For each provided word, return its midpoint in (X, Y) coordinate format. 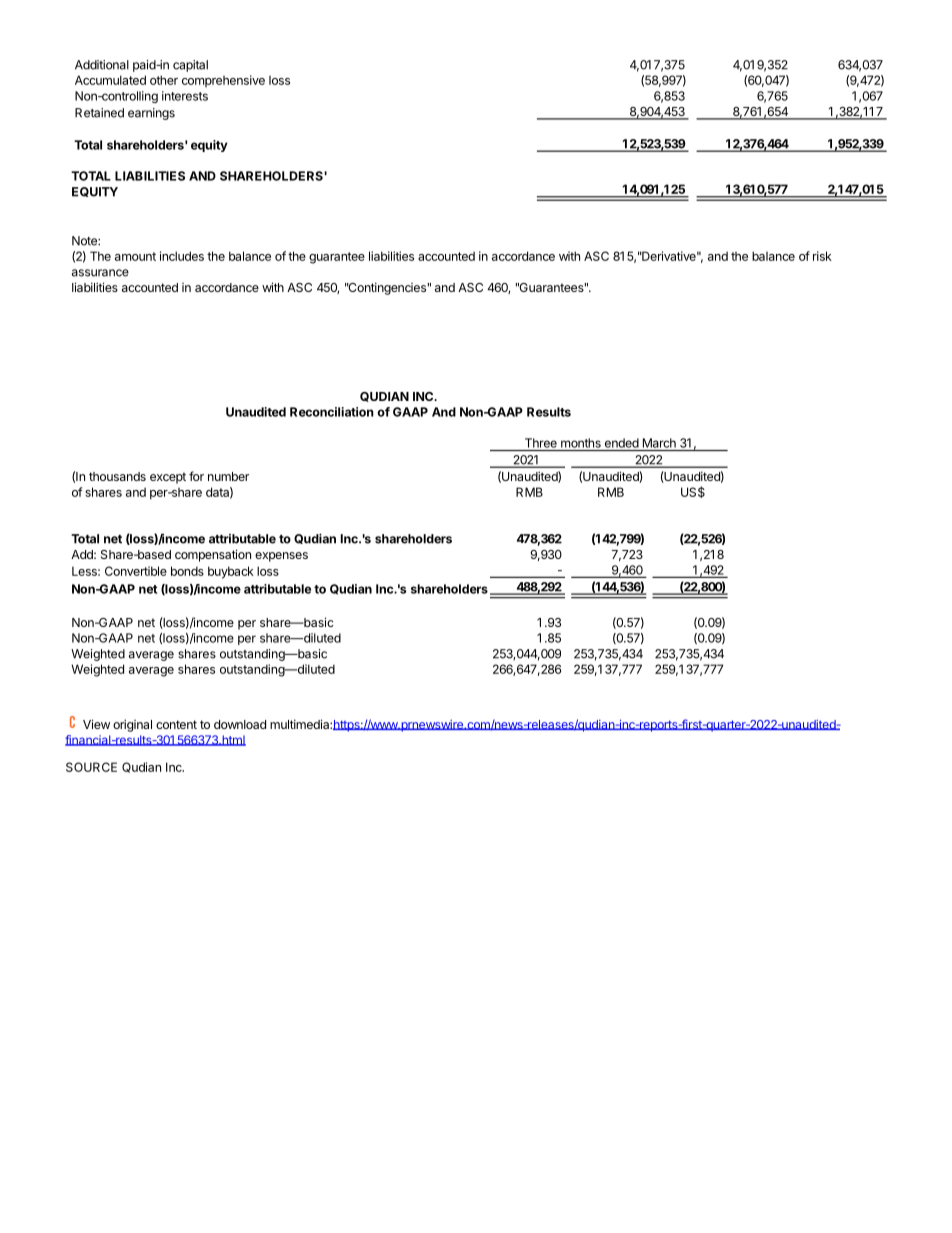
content (176, 724)
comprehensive (223, 81)
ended (622, 443)
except (168, 478)
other (164, 80)
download (240, 724)
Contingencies (387, 288)
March (659, 443)
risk (822, 256)
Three (541, 443)
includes (182, 256)
